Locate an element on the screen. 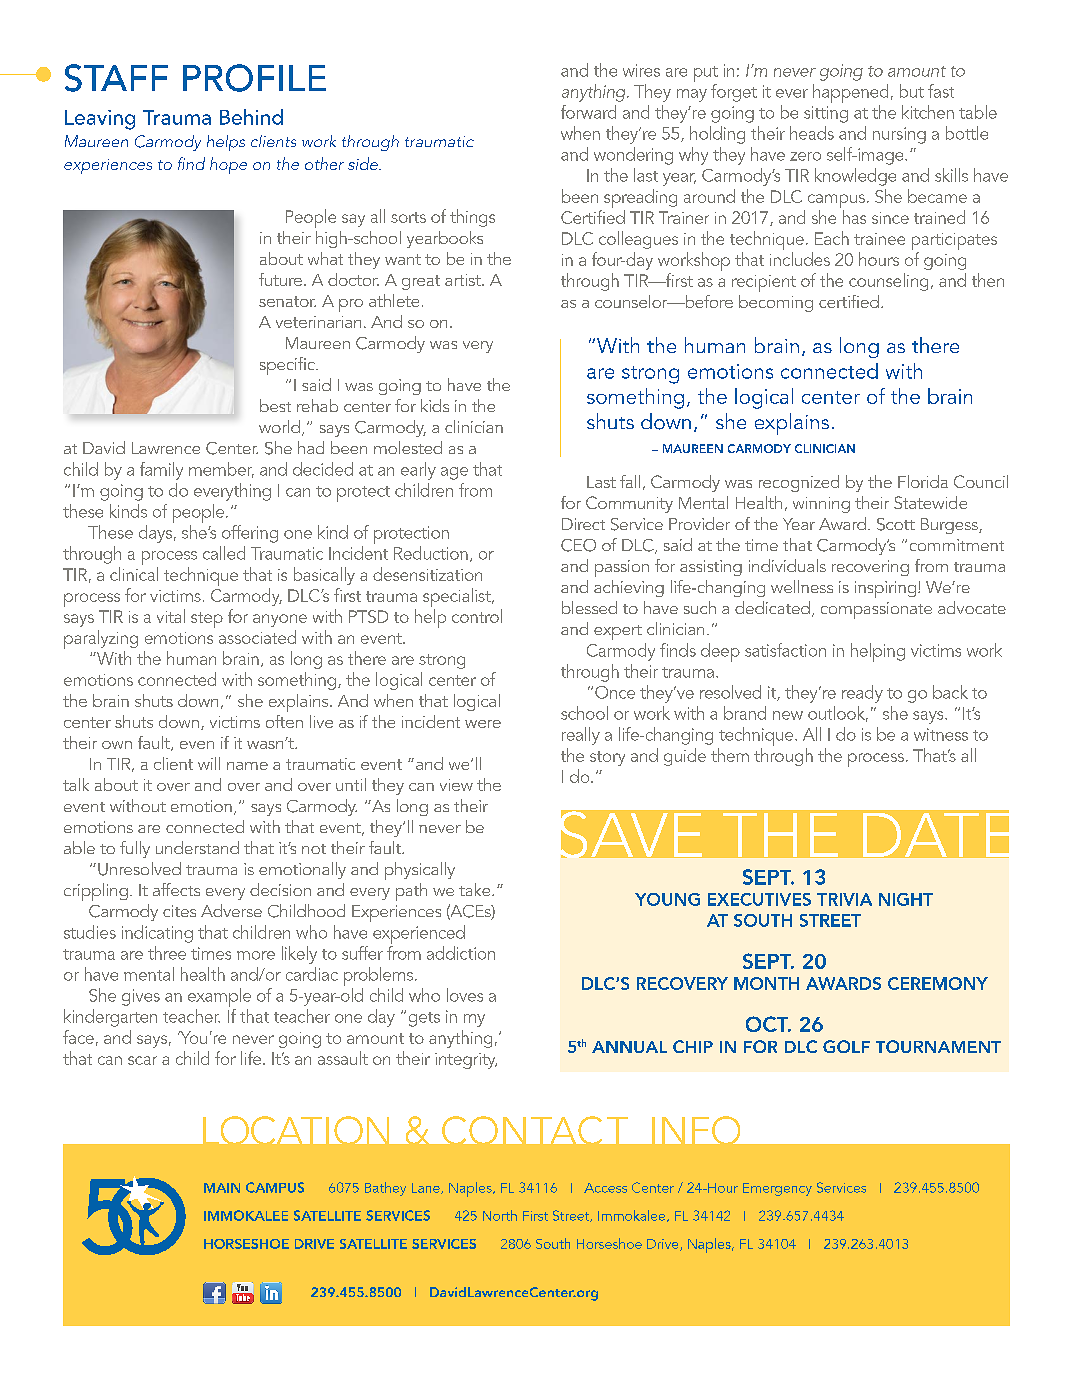 Image resolution: width=1073 pixels, height=1389 pixels. ready is located at coordinates (862, 694).
